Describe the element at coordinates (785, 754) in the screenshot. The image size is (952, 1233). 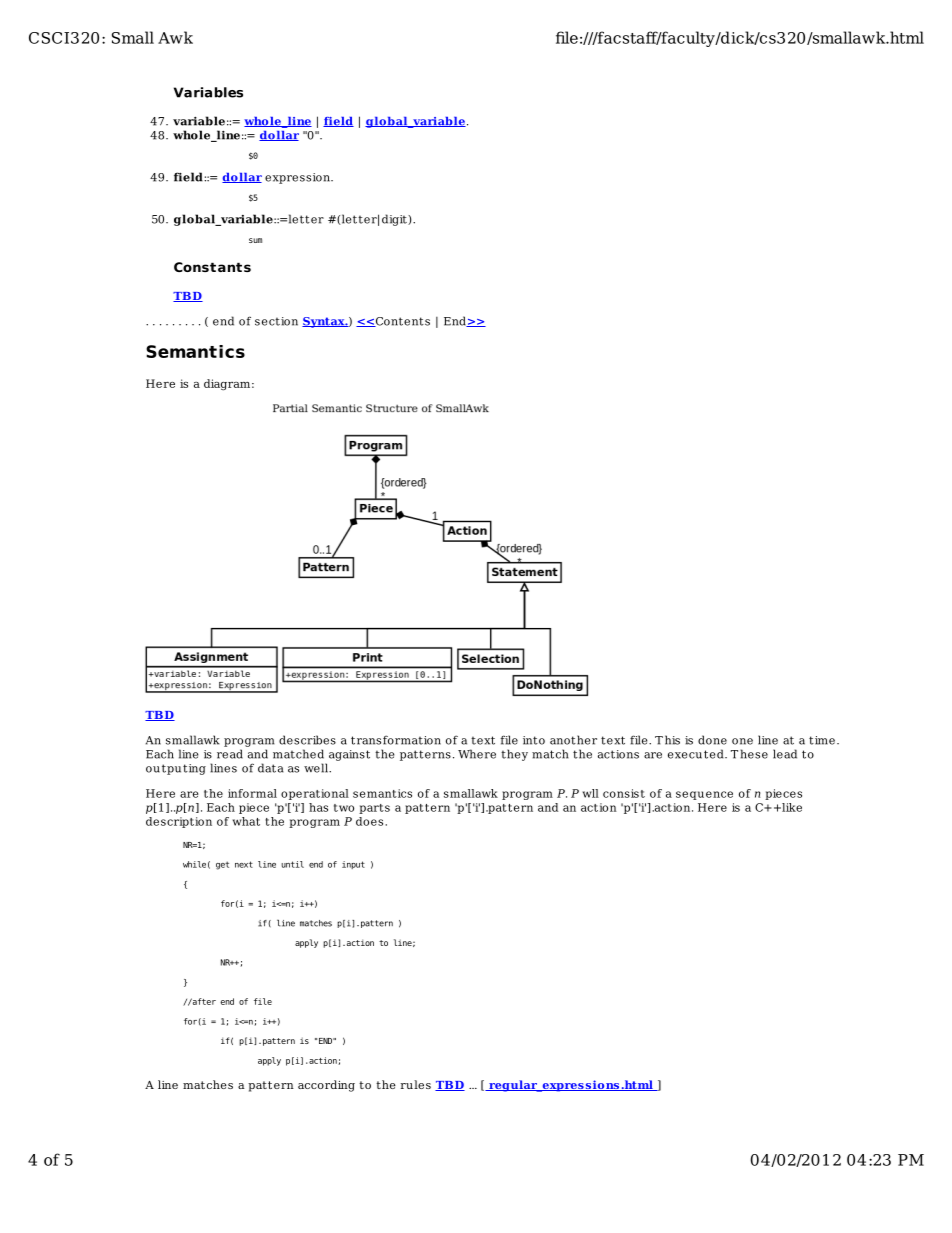
I see `lead` at that location.
